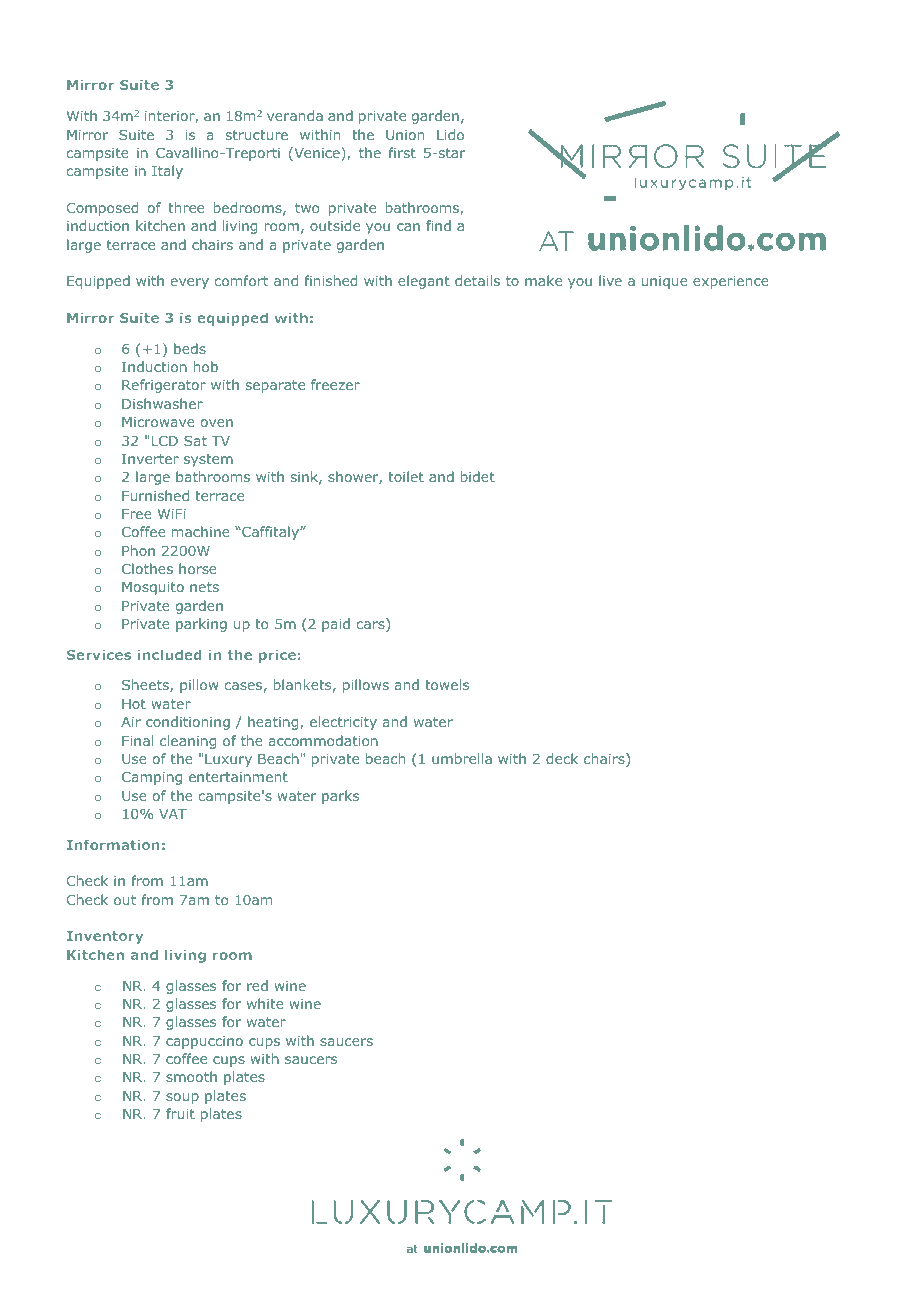 The width and height of the screenshot is (924, 1308). What do you see at coordinates (372, 626) in the screenshot?
I see `cars` at bounding box center [372, 626].
